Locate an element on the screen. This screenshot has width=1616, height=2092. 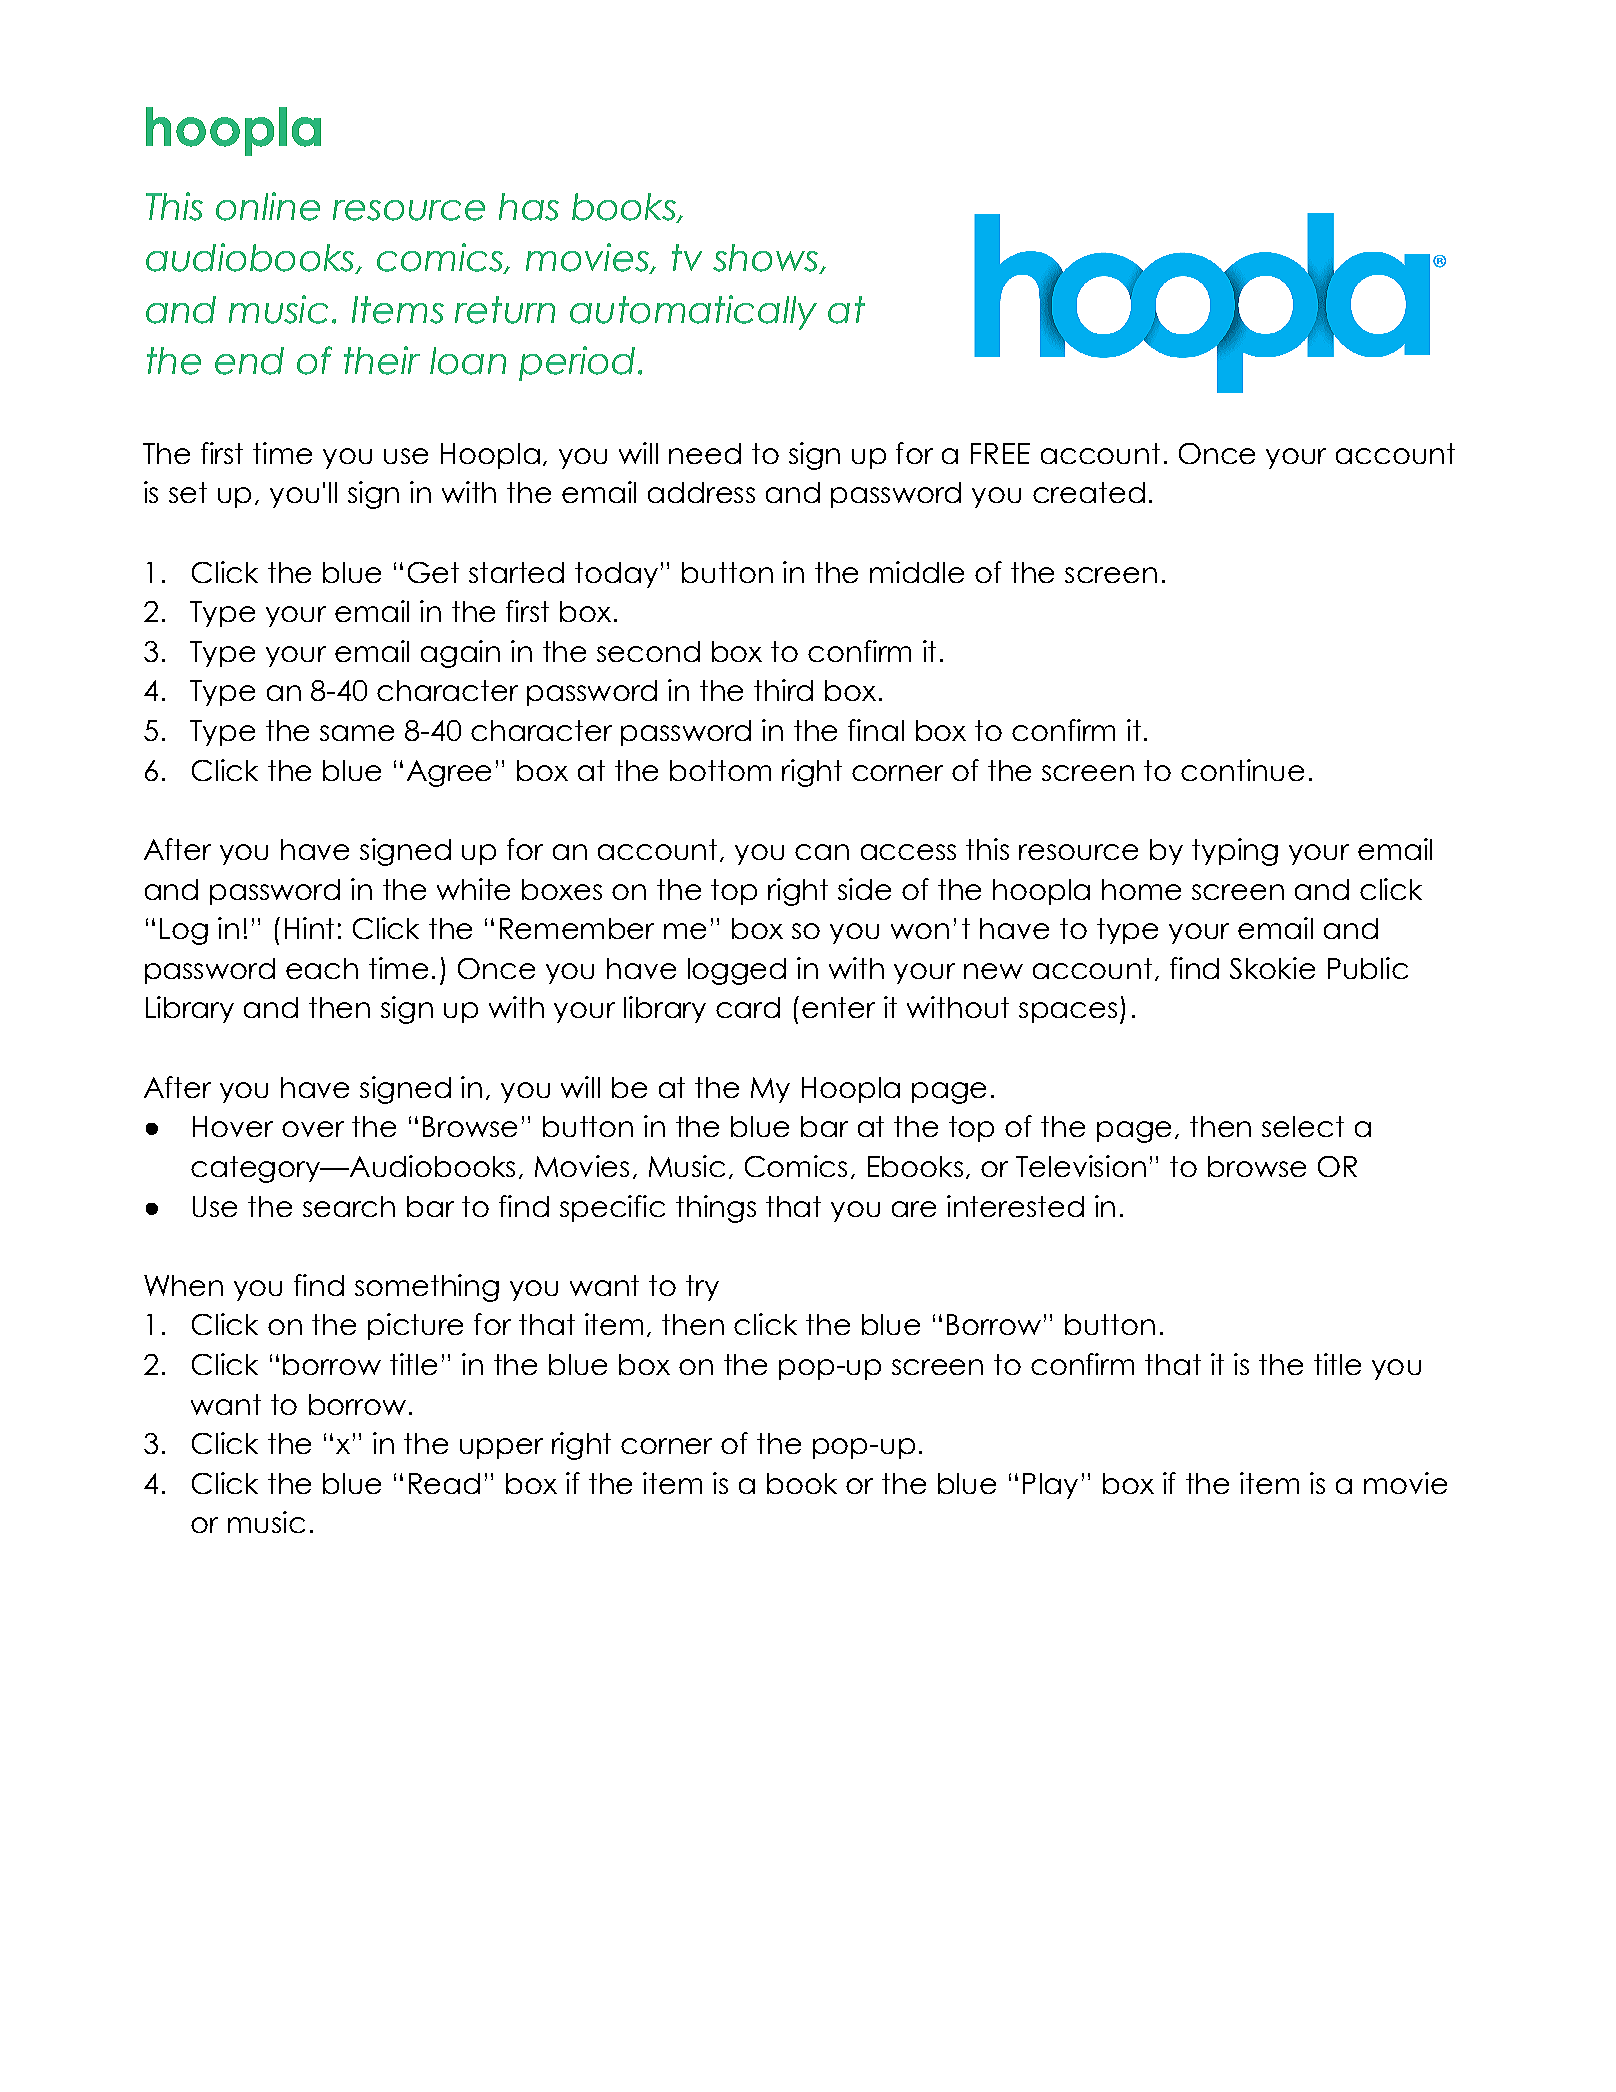
online is located at coordinates (268, 206).
